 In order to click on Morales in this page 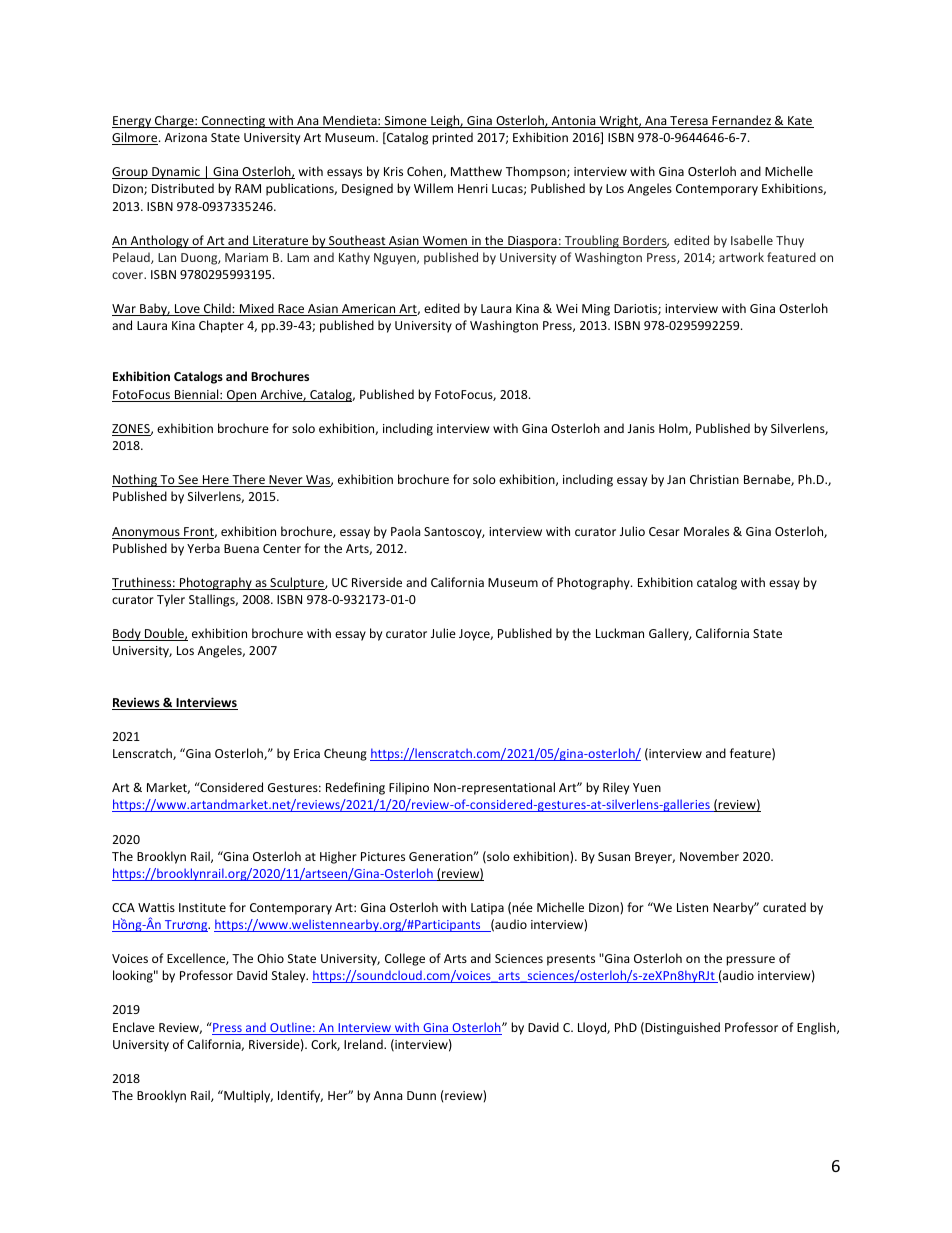, I will do `click(706, 531)`.
